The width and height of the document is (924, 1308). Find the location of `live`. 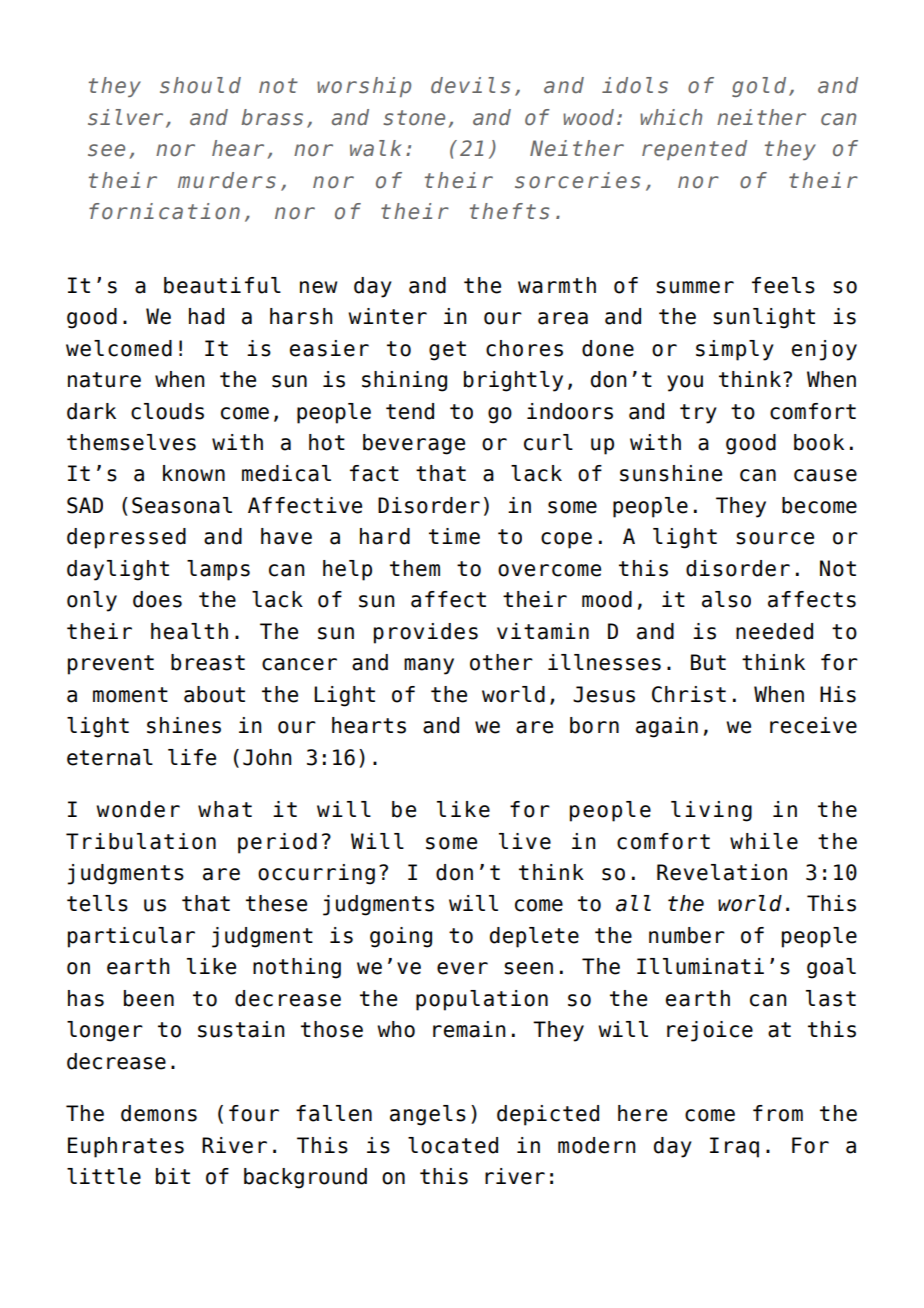

live is located at coordinates (525, 841).
